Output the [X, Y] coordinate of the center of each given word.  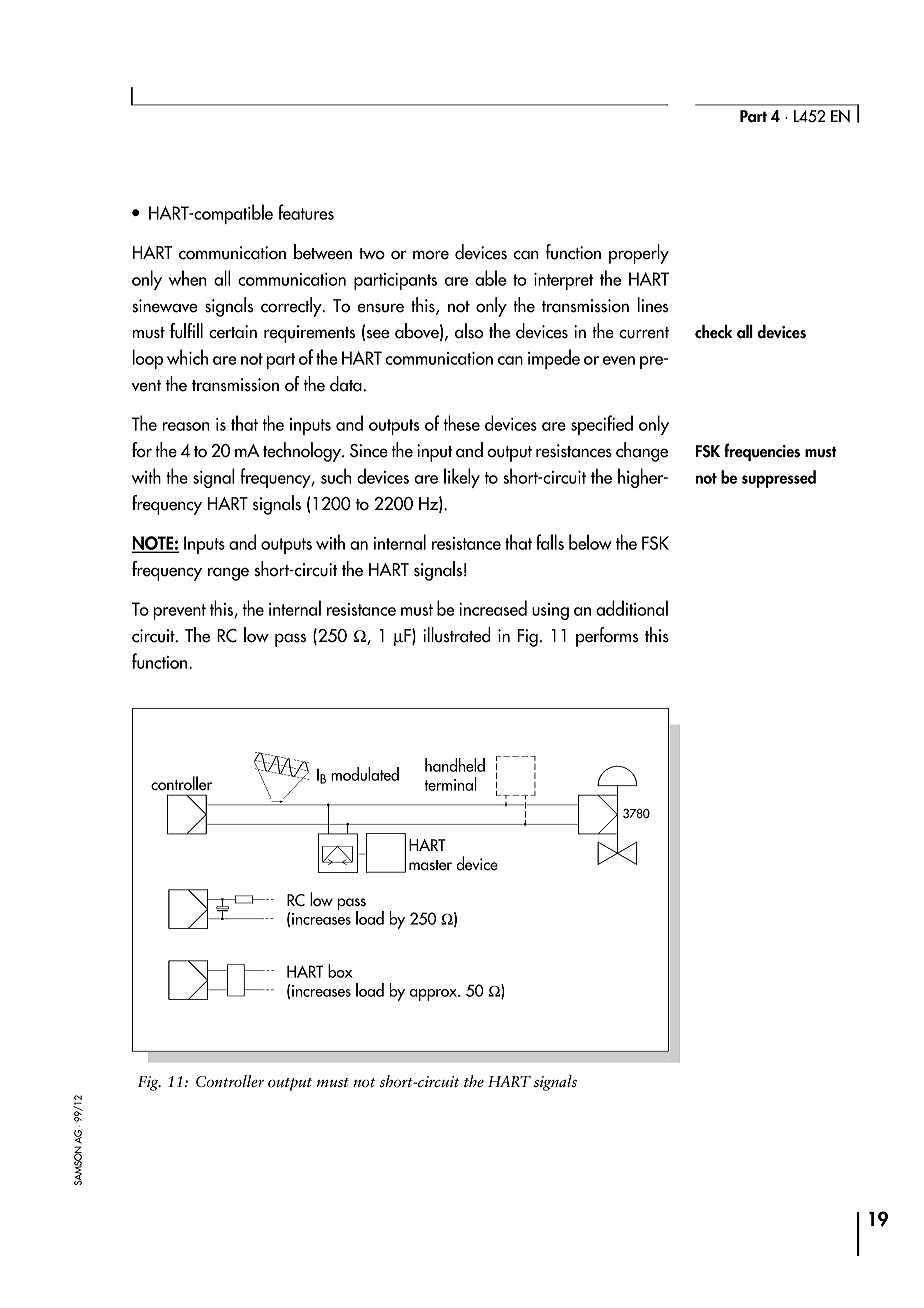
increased [493, 608]
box [340, 971]
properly [639, 254]
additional [632, 608]
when [188, 278]
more [431, 255]
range [228, 574]
